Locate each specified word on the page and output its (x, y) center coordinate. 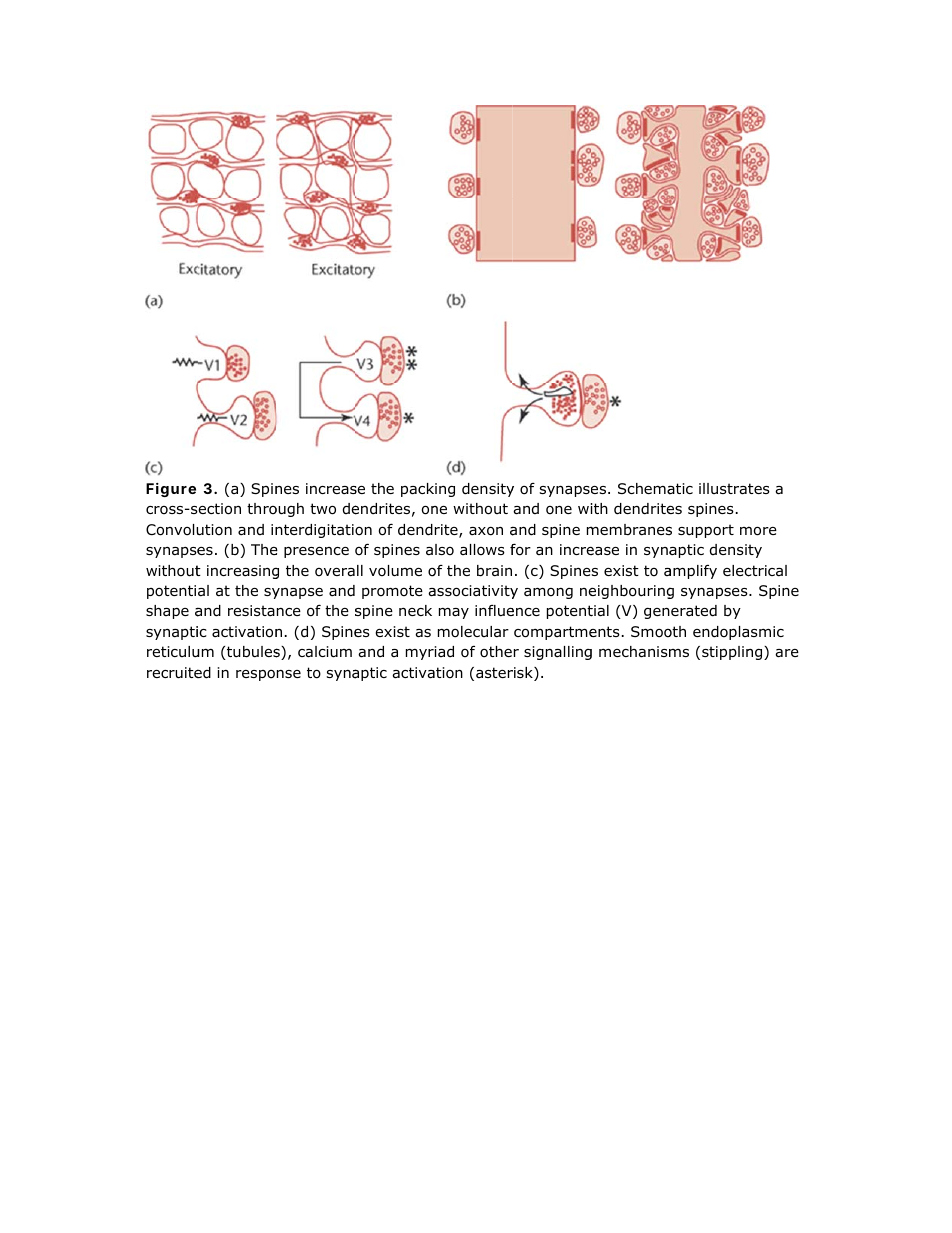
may (454, 613)
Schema (647, 489)
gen (657, 613)
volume (395, 571)
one (559, 510)
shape (167, 612)
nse (289, 674)
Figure (171, 490)
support (706, 531)
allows (482, 550)
